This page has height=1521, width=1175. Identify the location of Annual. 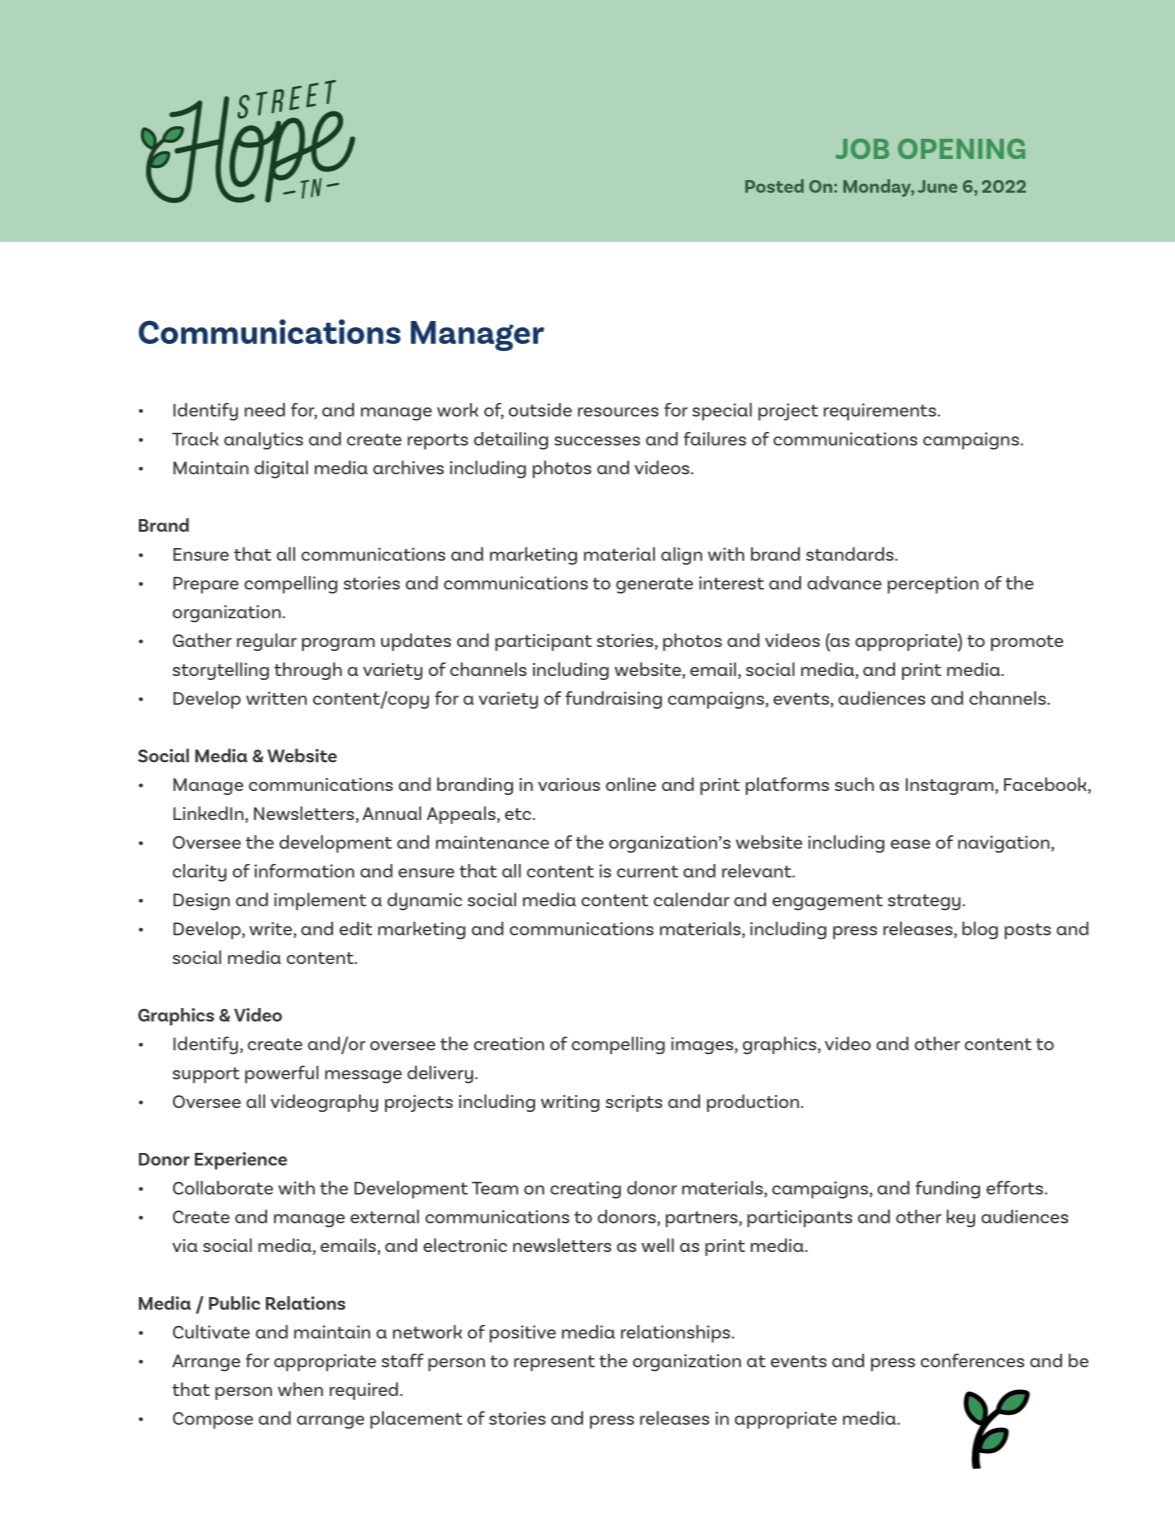
(391, 813).
